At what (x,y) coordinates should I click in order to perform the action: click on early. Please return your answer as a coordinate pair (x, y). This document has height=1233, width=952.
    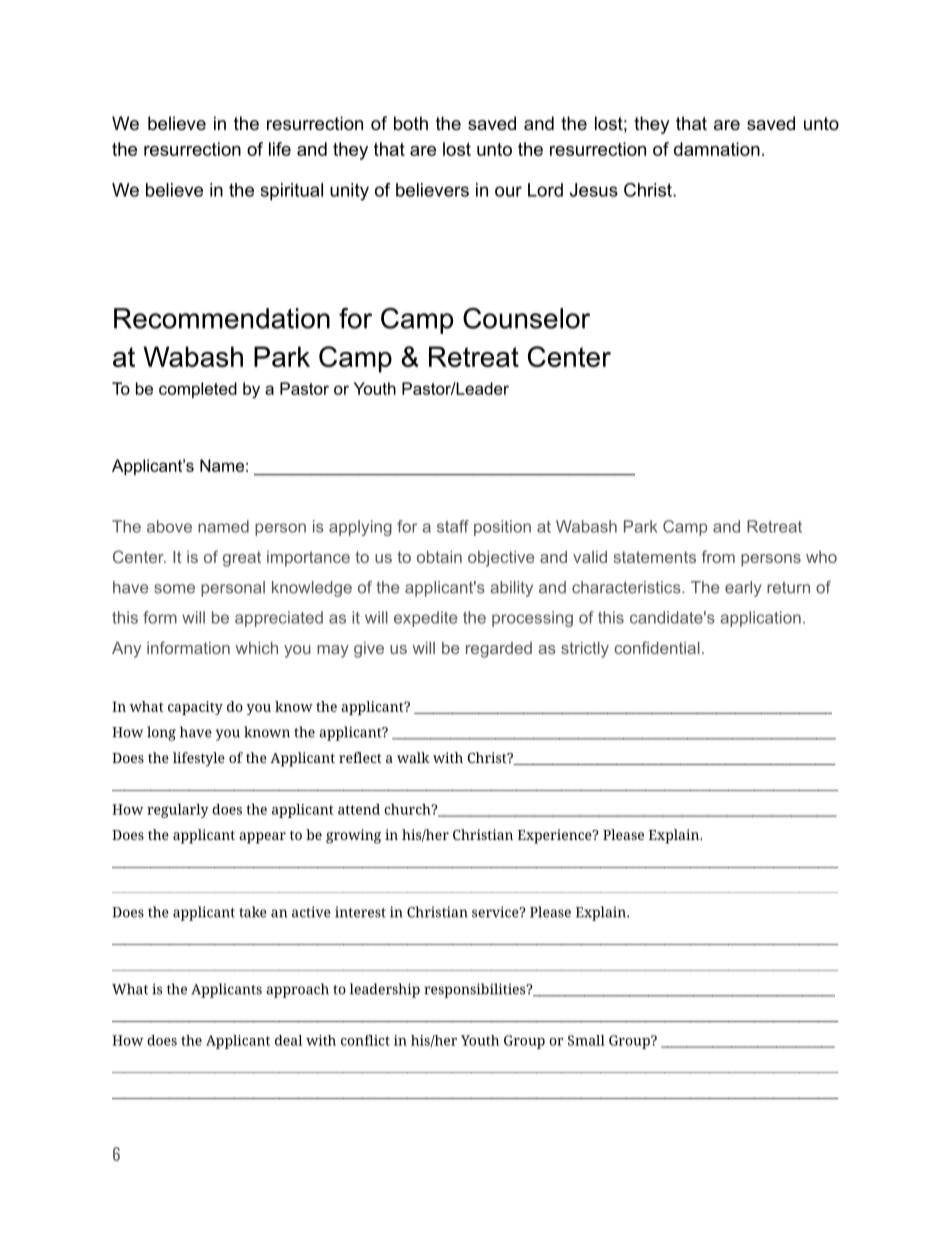
    Looking at the image, I should click on (743, 589).
